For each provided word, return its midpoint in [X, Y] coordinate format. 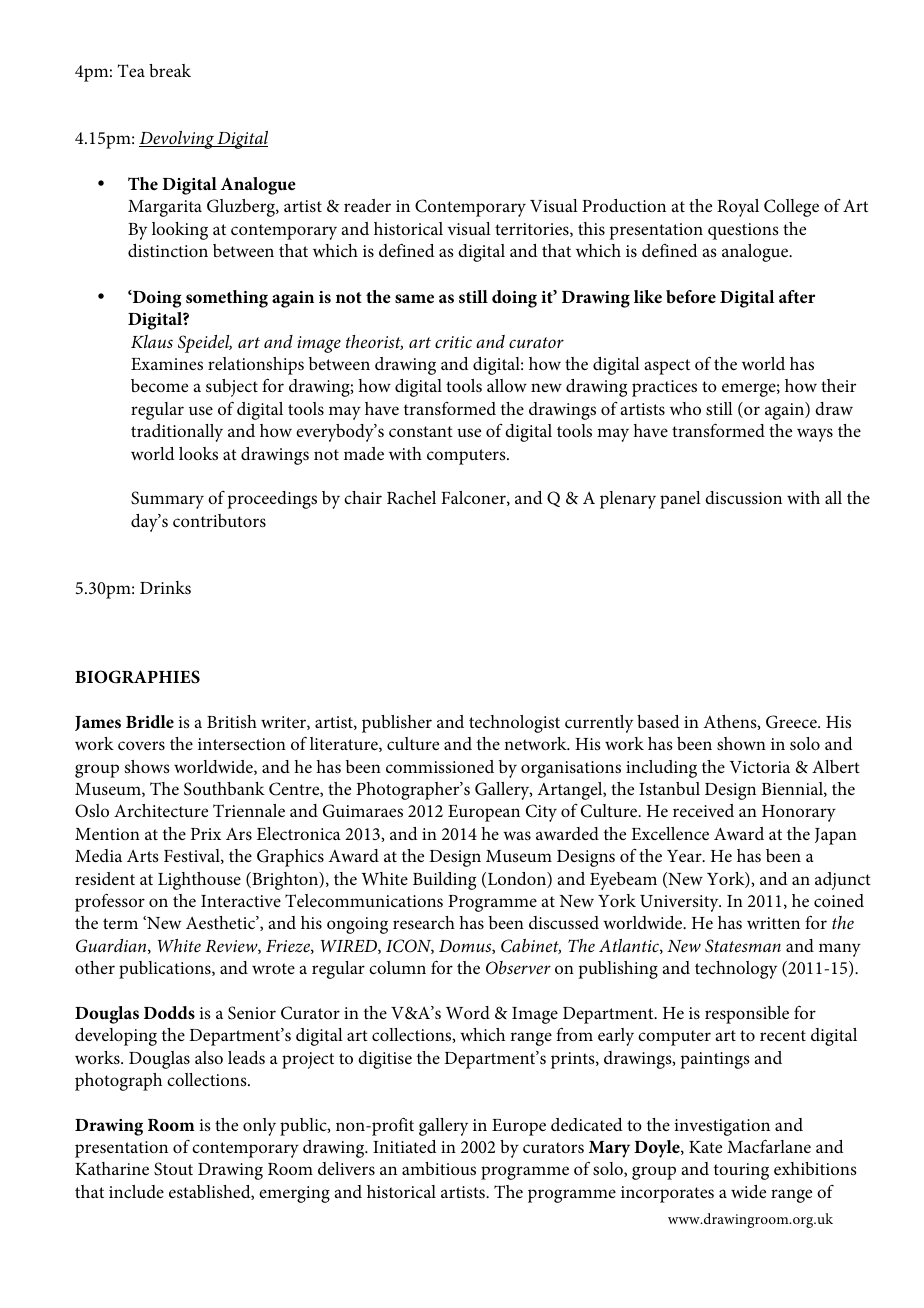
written [773, 923]
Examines [167, 364]
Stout [173, 1169]
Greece [792, 722]
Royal [738, 208]
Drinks [165, 587]
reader [367, 205]
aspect [667, 367]
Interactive [241, 901]
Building [444, 881]
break [170, 70]
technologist [514, 724]
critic [453, 342]
